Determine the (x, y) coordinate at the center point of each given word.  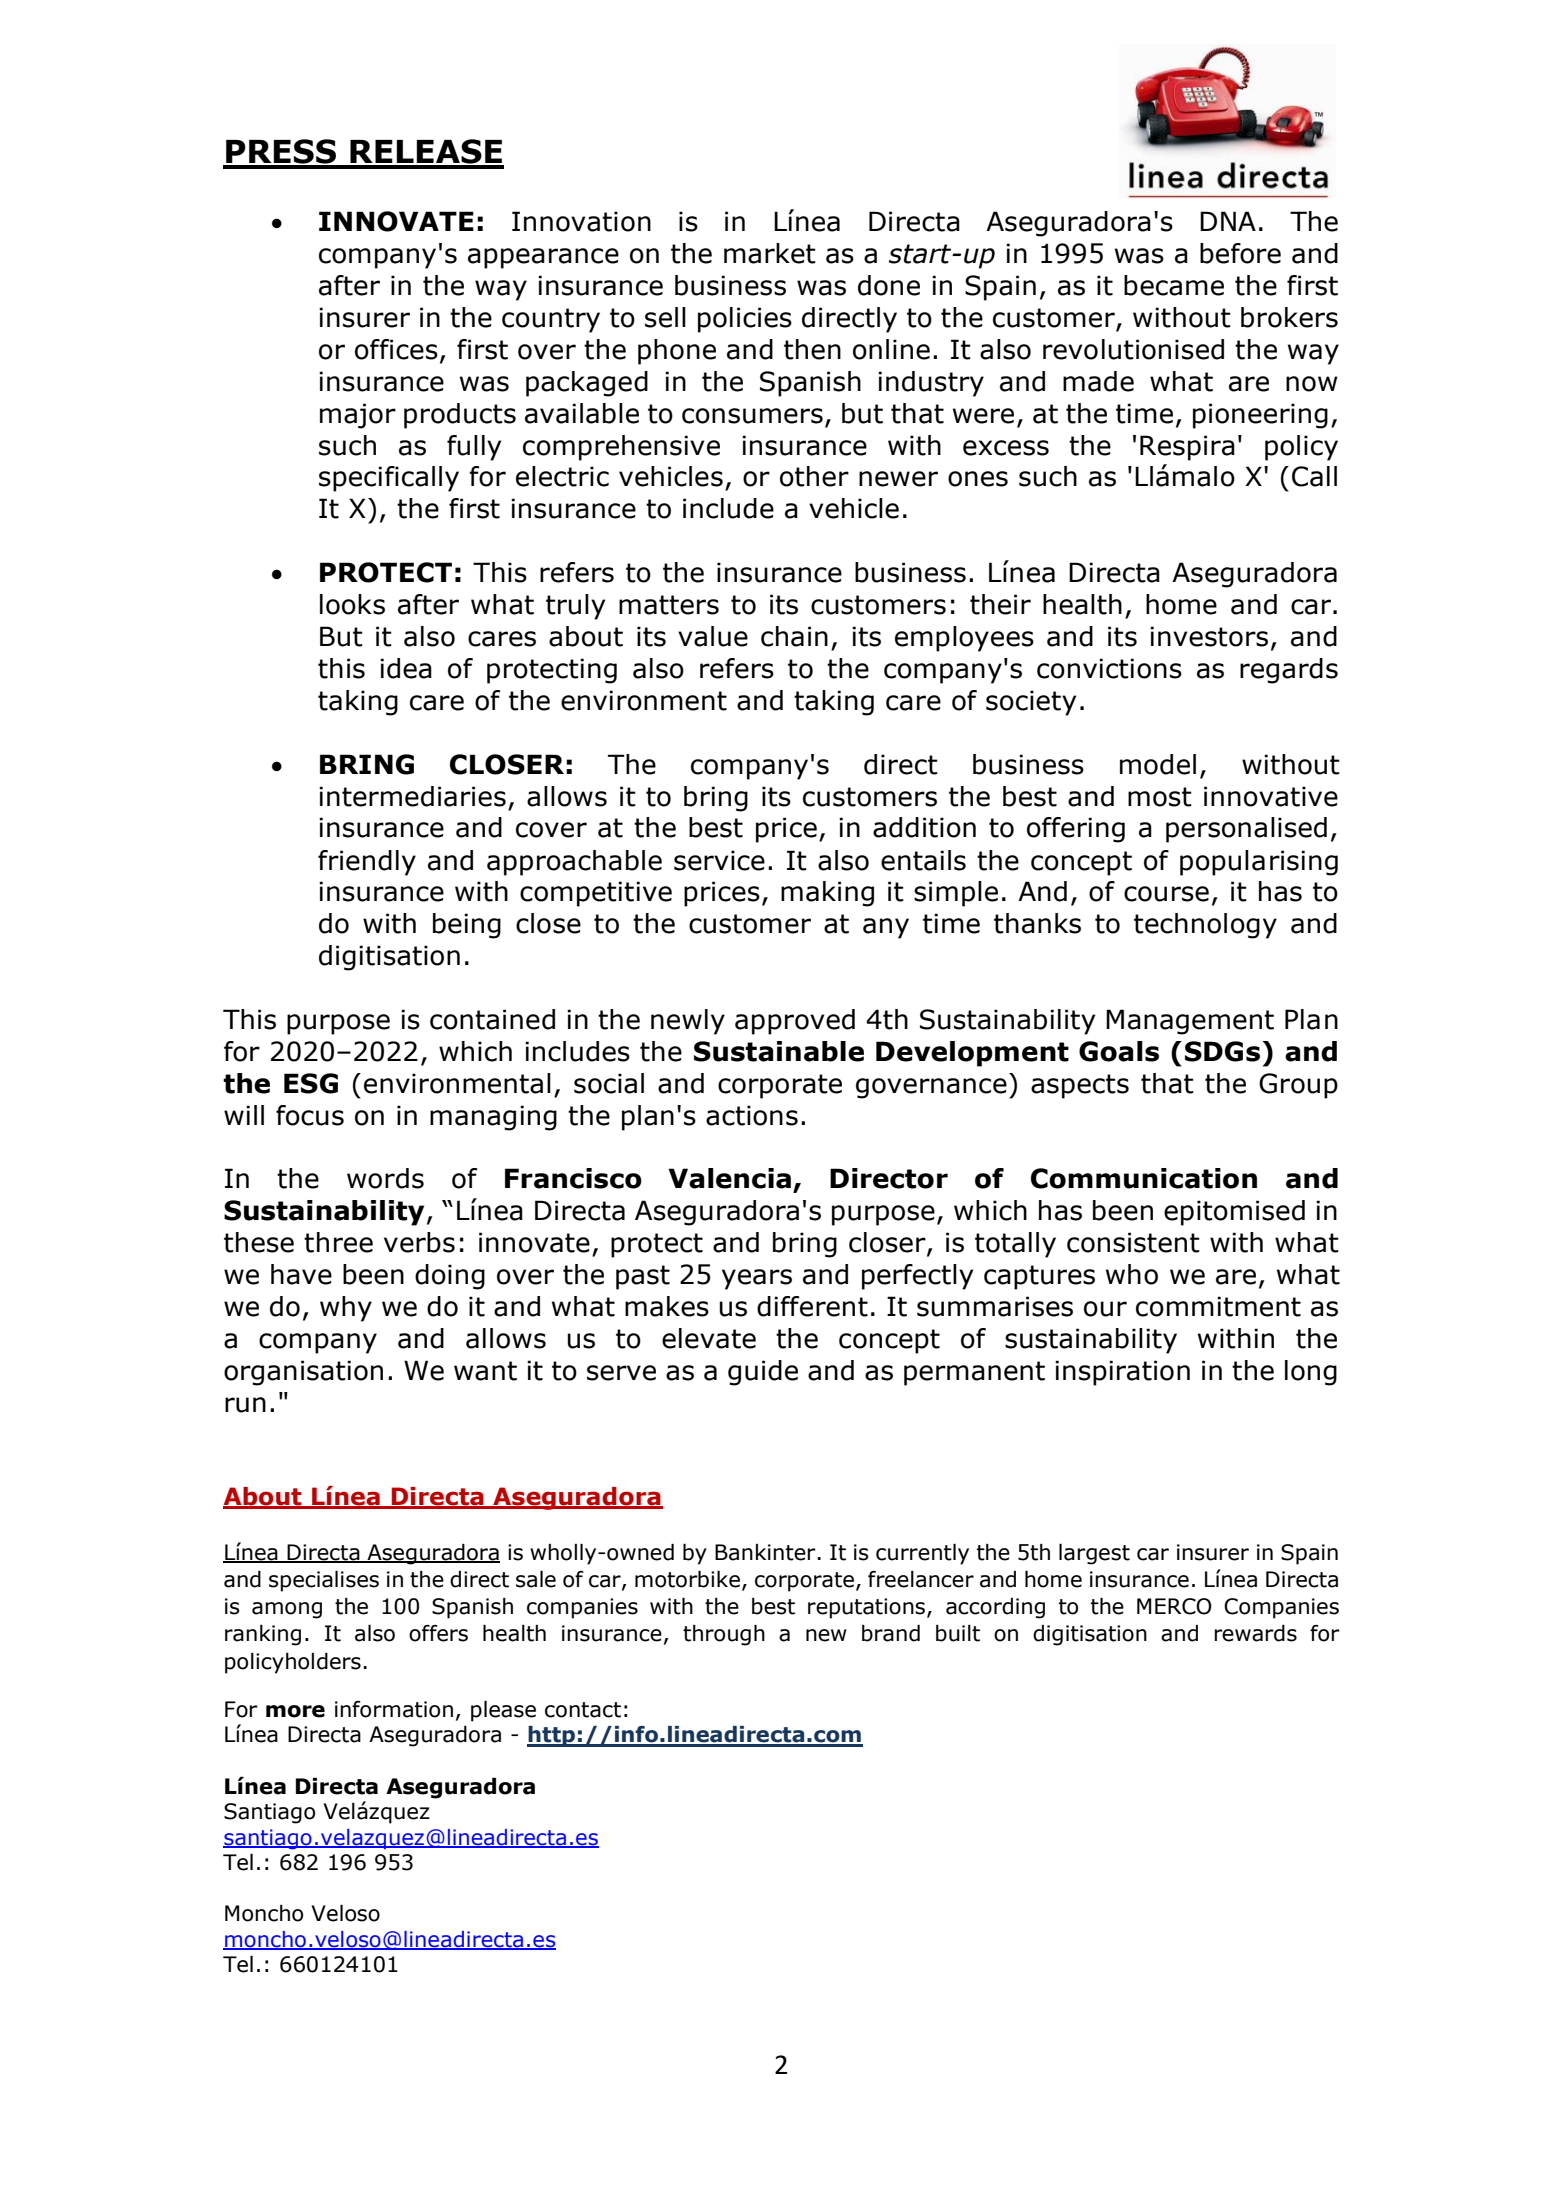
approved (795, 1022)
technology (1205, 926)
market (770, 253)
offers (438, 1633)
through (724, 1635)
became (1174, 285)
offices (396, 349)
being (467, 926)
